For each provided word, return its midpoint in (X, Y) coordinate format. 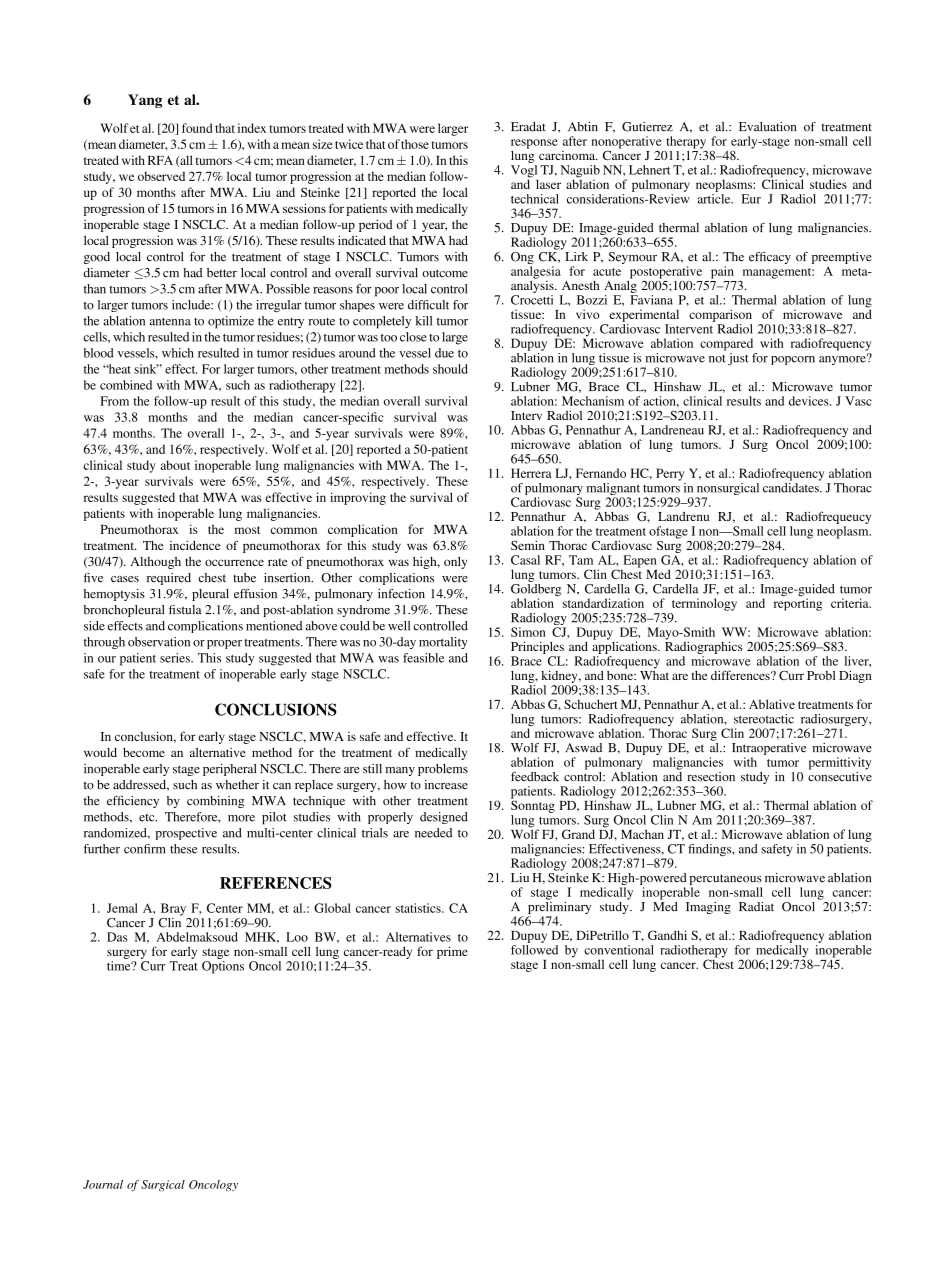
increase (446, 785)
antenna (170, 321)
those (415, 144)
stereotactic (764, 719)
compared (726, 344)
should (450, 369)
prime (452, 952)
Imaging (708, 908)
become (144, 752)
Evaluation (767, 127)
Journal (103, 1184)
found (197, 128)
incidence (195, 545)
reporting (798, 603)
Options (223, 967)
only (455, 562)
